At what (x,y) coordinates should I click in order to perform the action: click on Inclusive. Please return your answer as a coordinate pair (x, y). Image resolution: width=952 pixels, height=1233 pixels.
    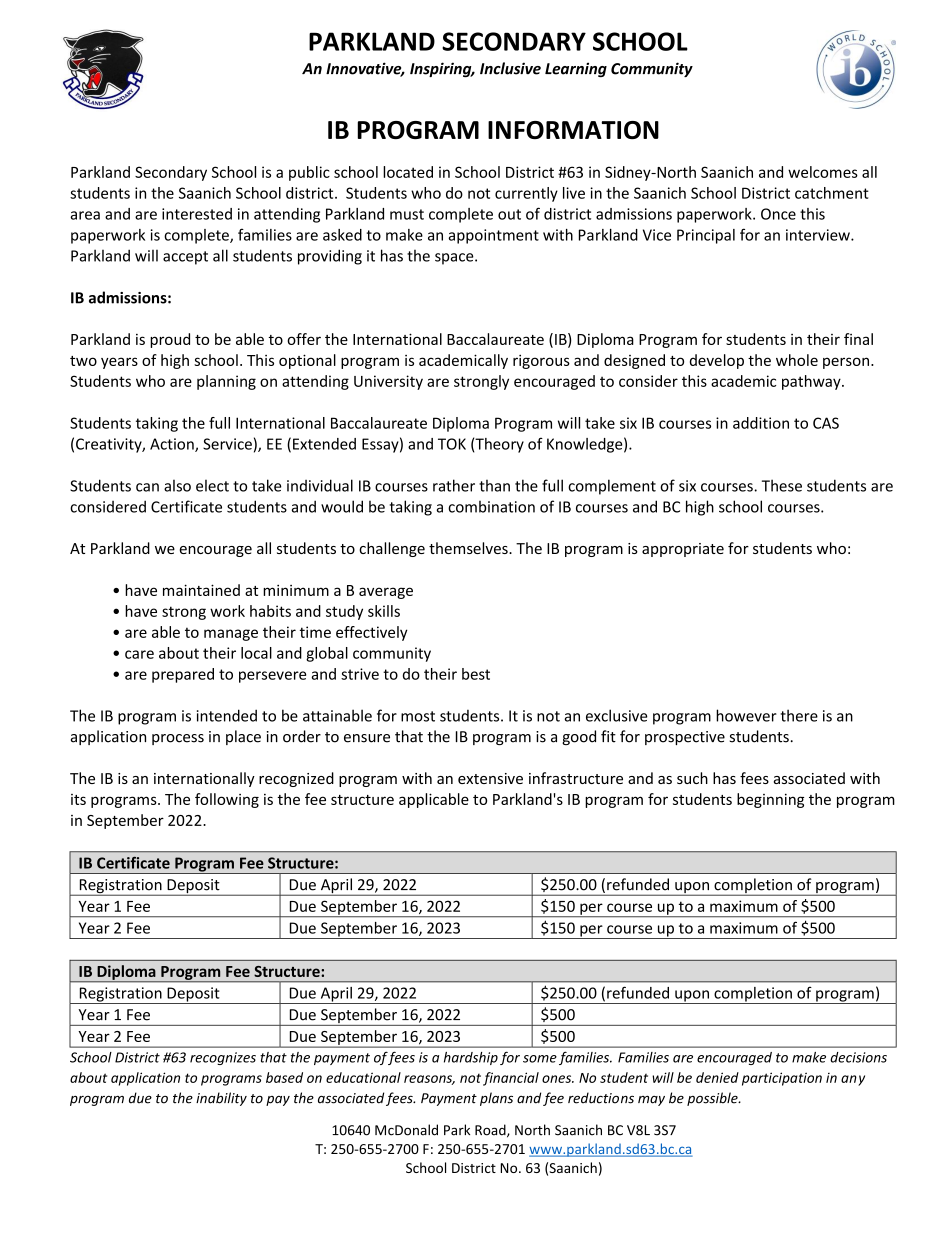
    Looking at the image, I should click on (510, 68).
